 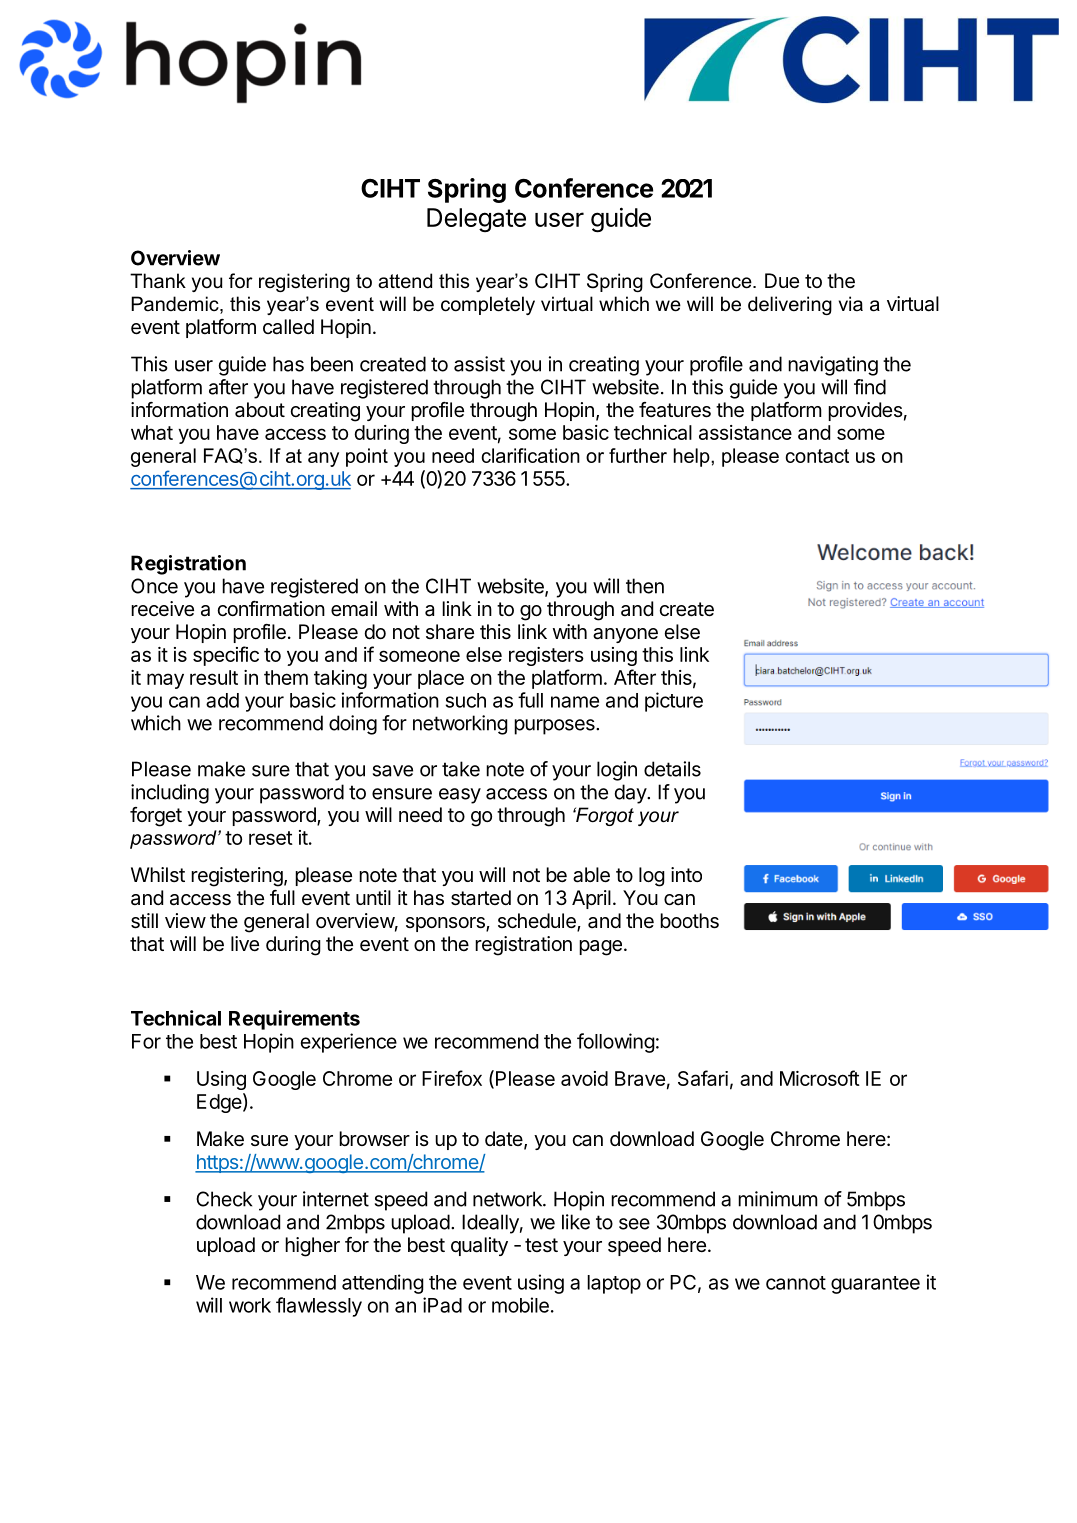 I want to click on confirmation, so click(x=271, y=609).
